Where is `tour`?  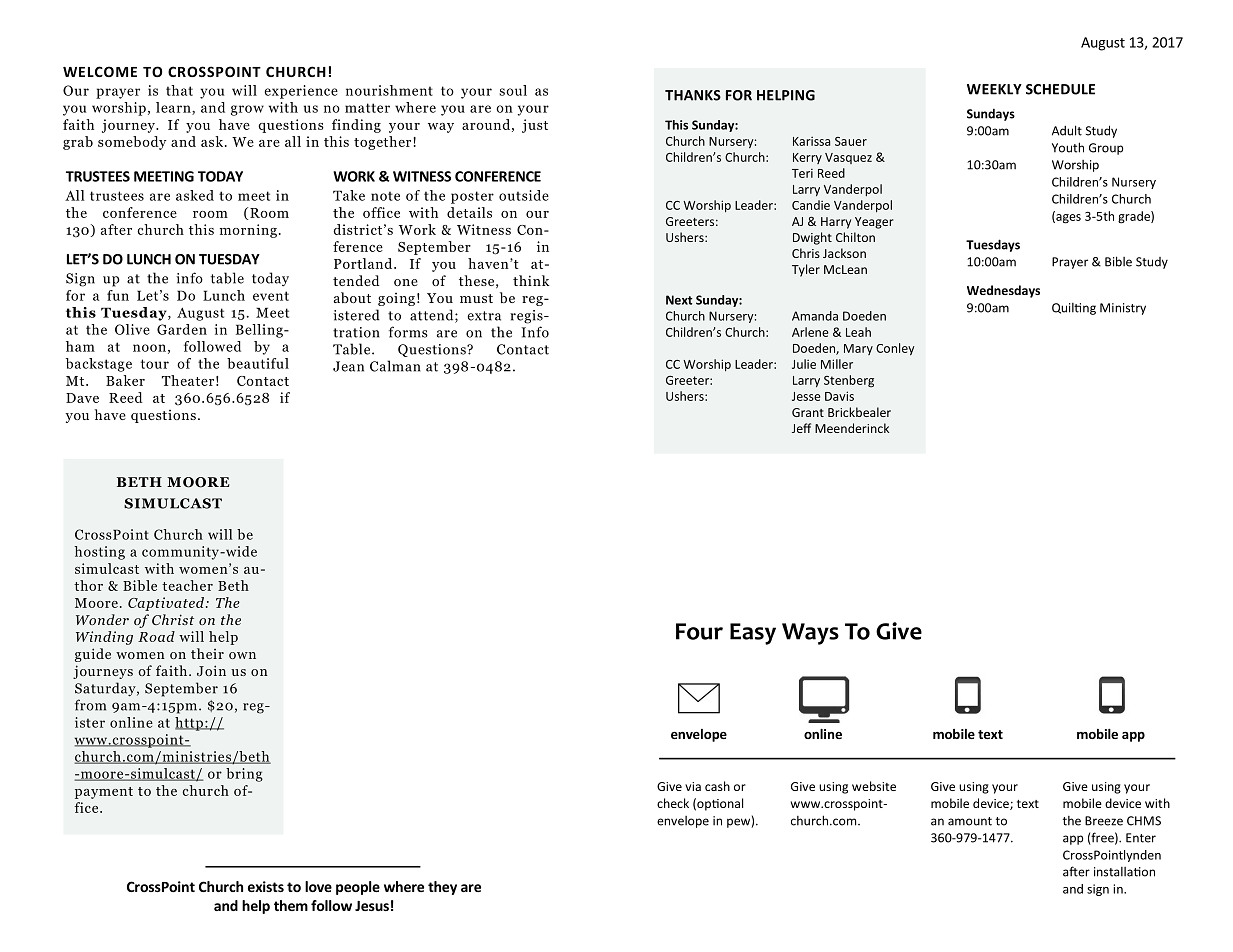 tour is located at coordinates (155, 364).
